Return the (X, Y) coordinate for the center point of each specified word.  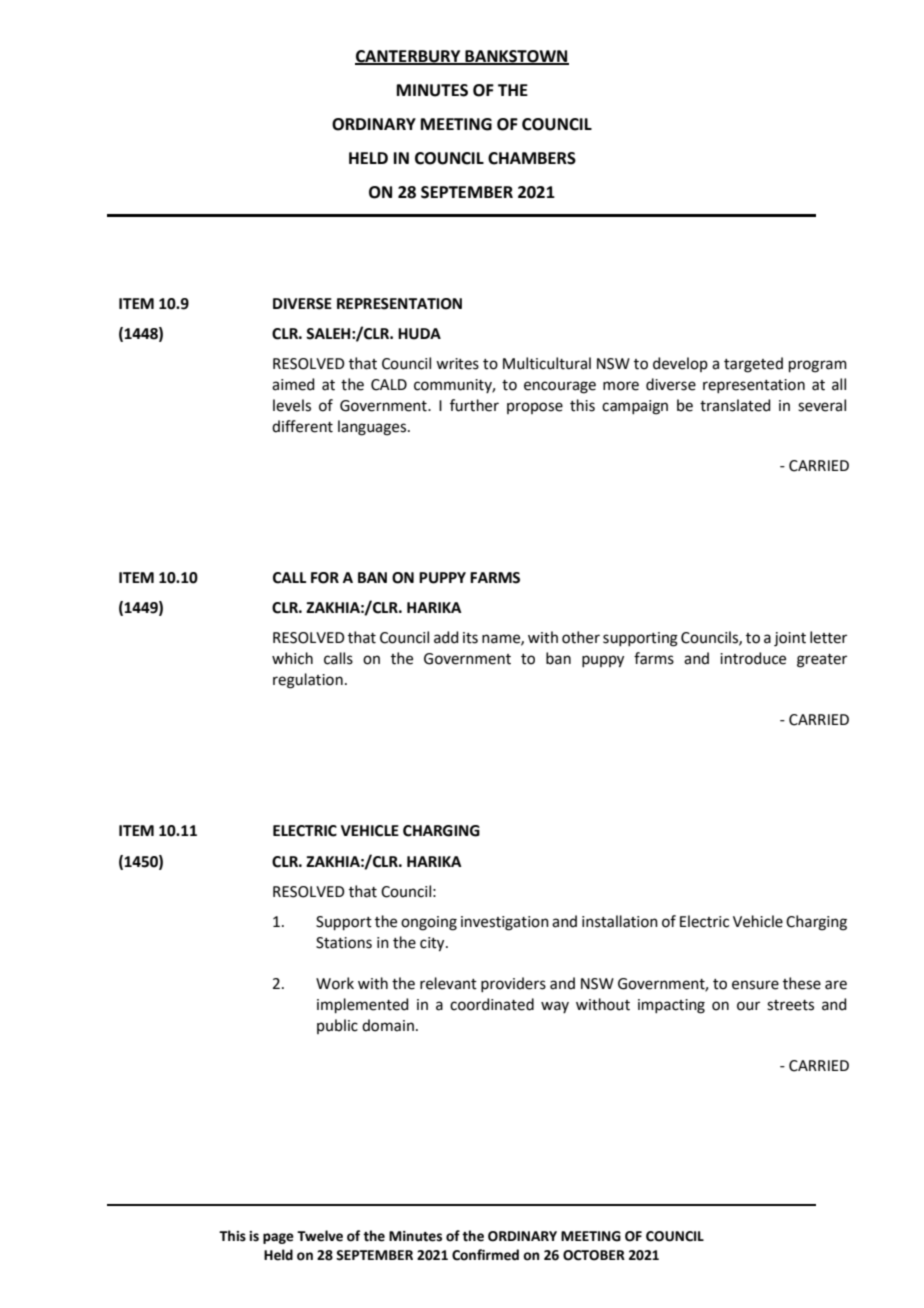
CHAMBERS (532, 158)
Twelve (320, 1236)
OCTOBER (594, 1255)
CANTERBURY (409, 57)
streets (790, 1005)
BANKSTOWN (516, 57)
